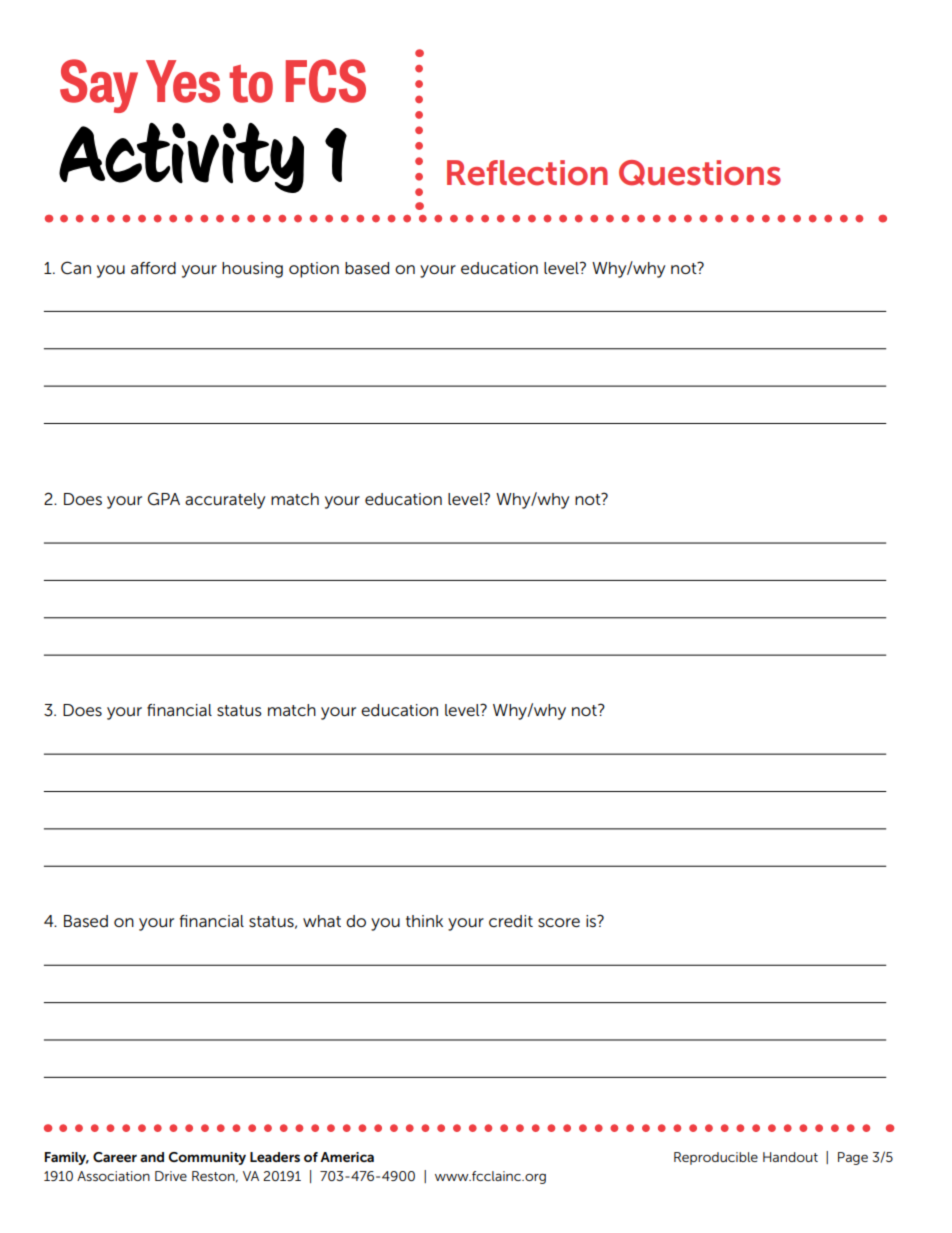 This document has width=952, height=1233. Describe the element at coordinates (527, 173) in the document. I see `Reflection` at that location.
